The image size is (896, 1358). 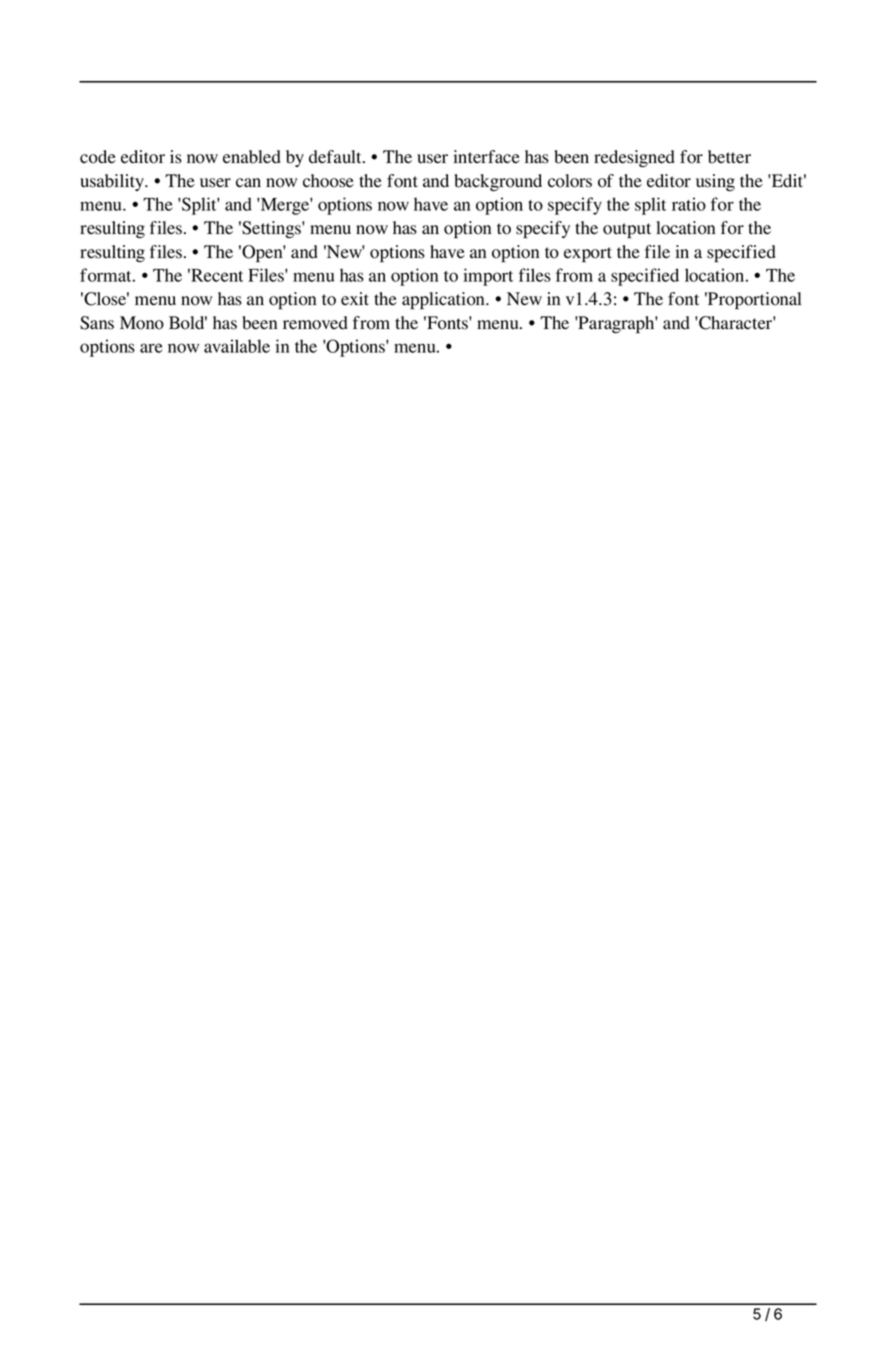 I want to click on redesigned, so click(x=634, y=158).
